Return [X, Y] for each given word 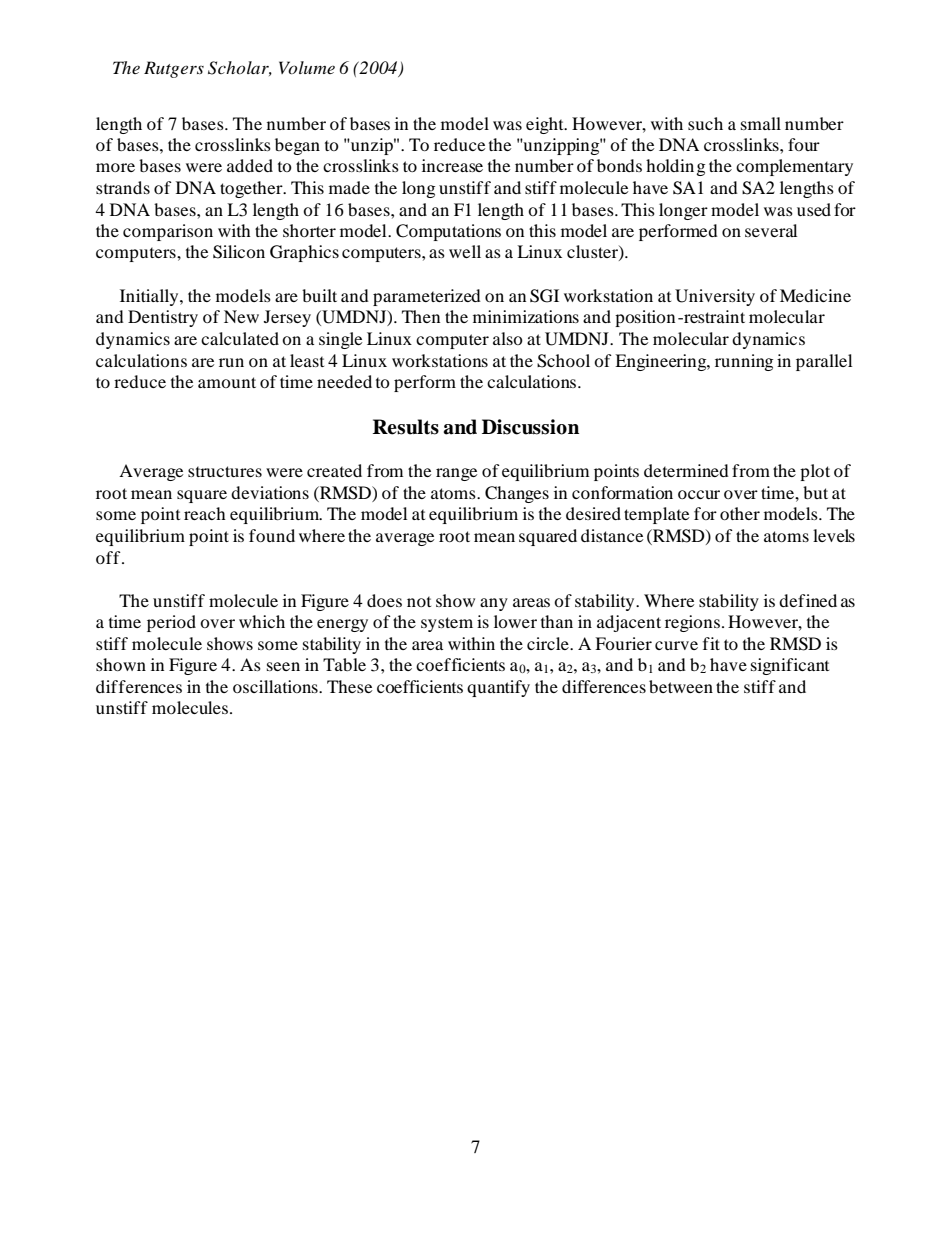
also [508, 338]
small [761, 123]
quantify [498, 688]
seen [283, 666]
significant [790, 666]
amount [227, 382]
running [744, 362]
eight [546, 125]
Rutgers [174, 69]
